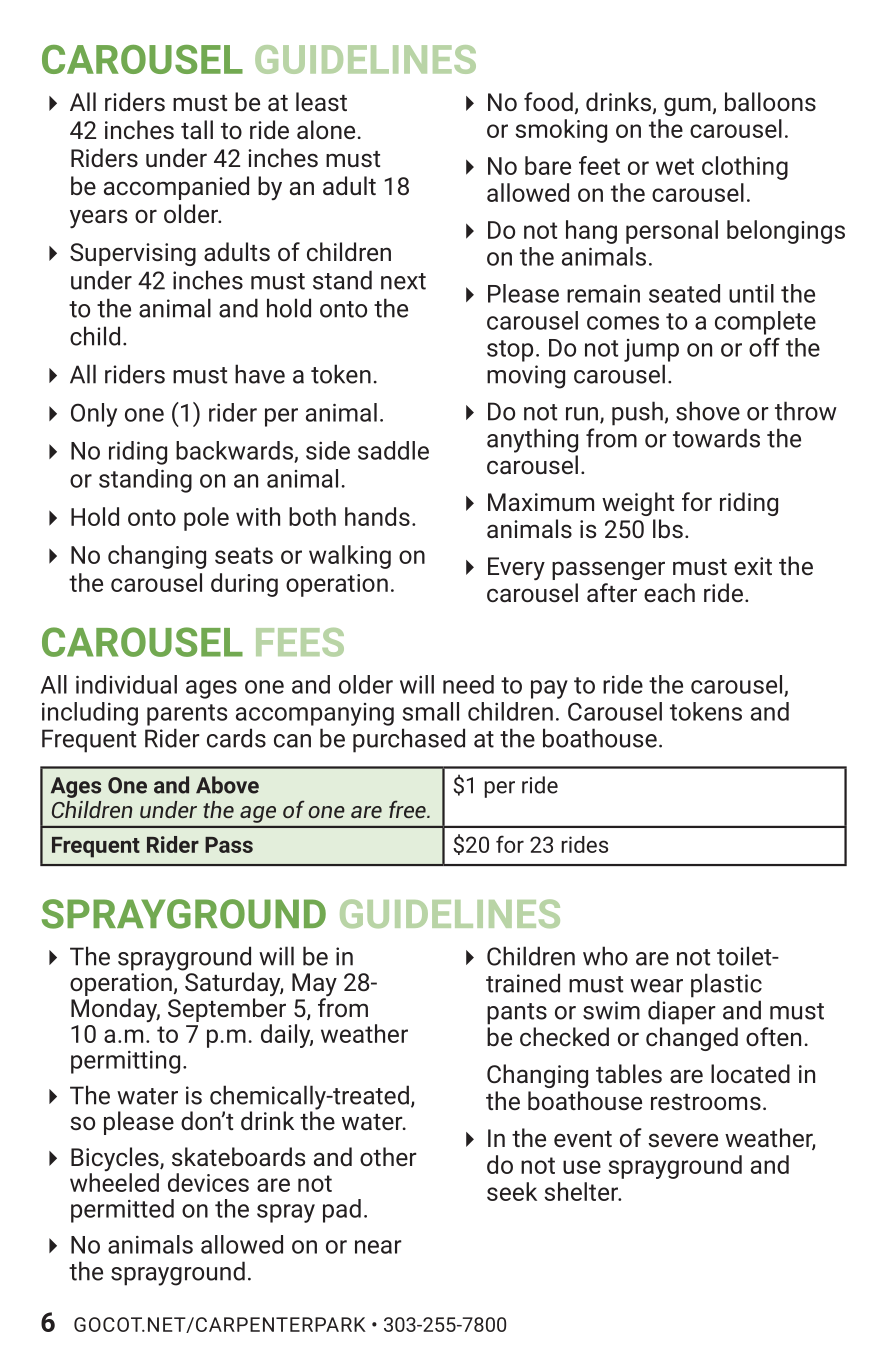 The width and height of the screenshot is (887, 1372). Describe the element at coordinates (512, 1191) in the screenshot. I see `seek` at that location.
